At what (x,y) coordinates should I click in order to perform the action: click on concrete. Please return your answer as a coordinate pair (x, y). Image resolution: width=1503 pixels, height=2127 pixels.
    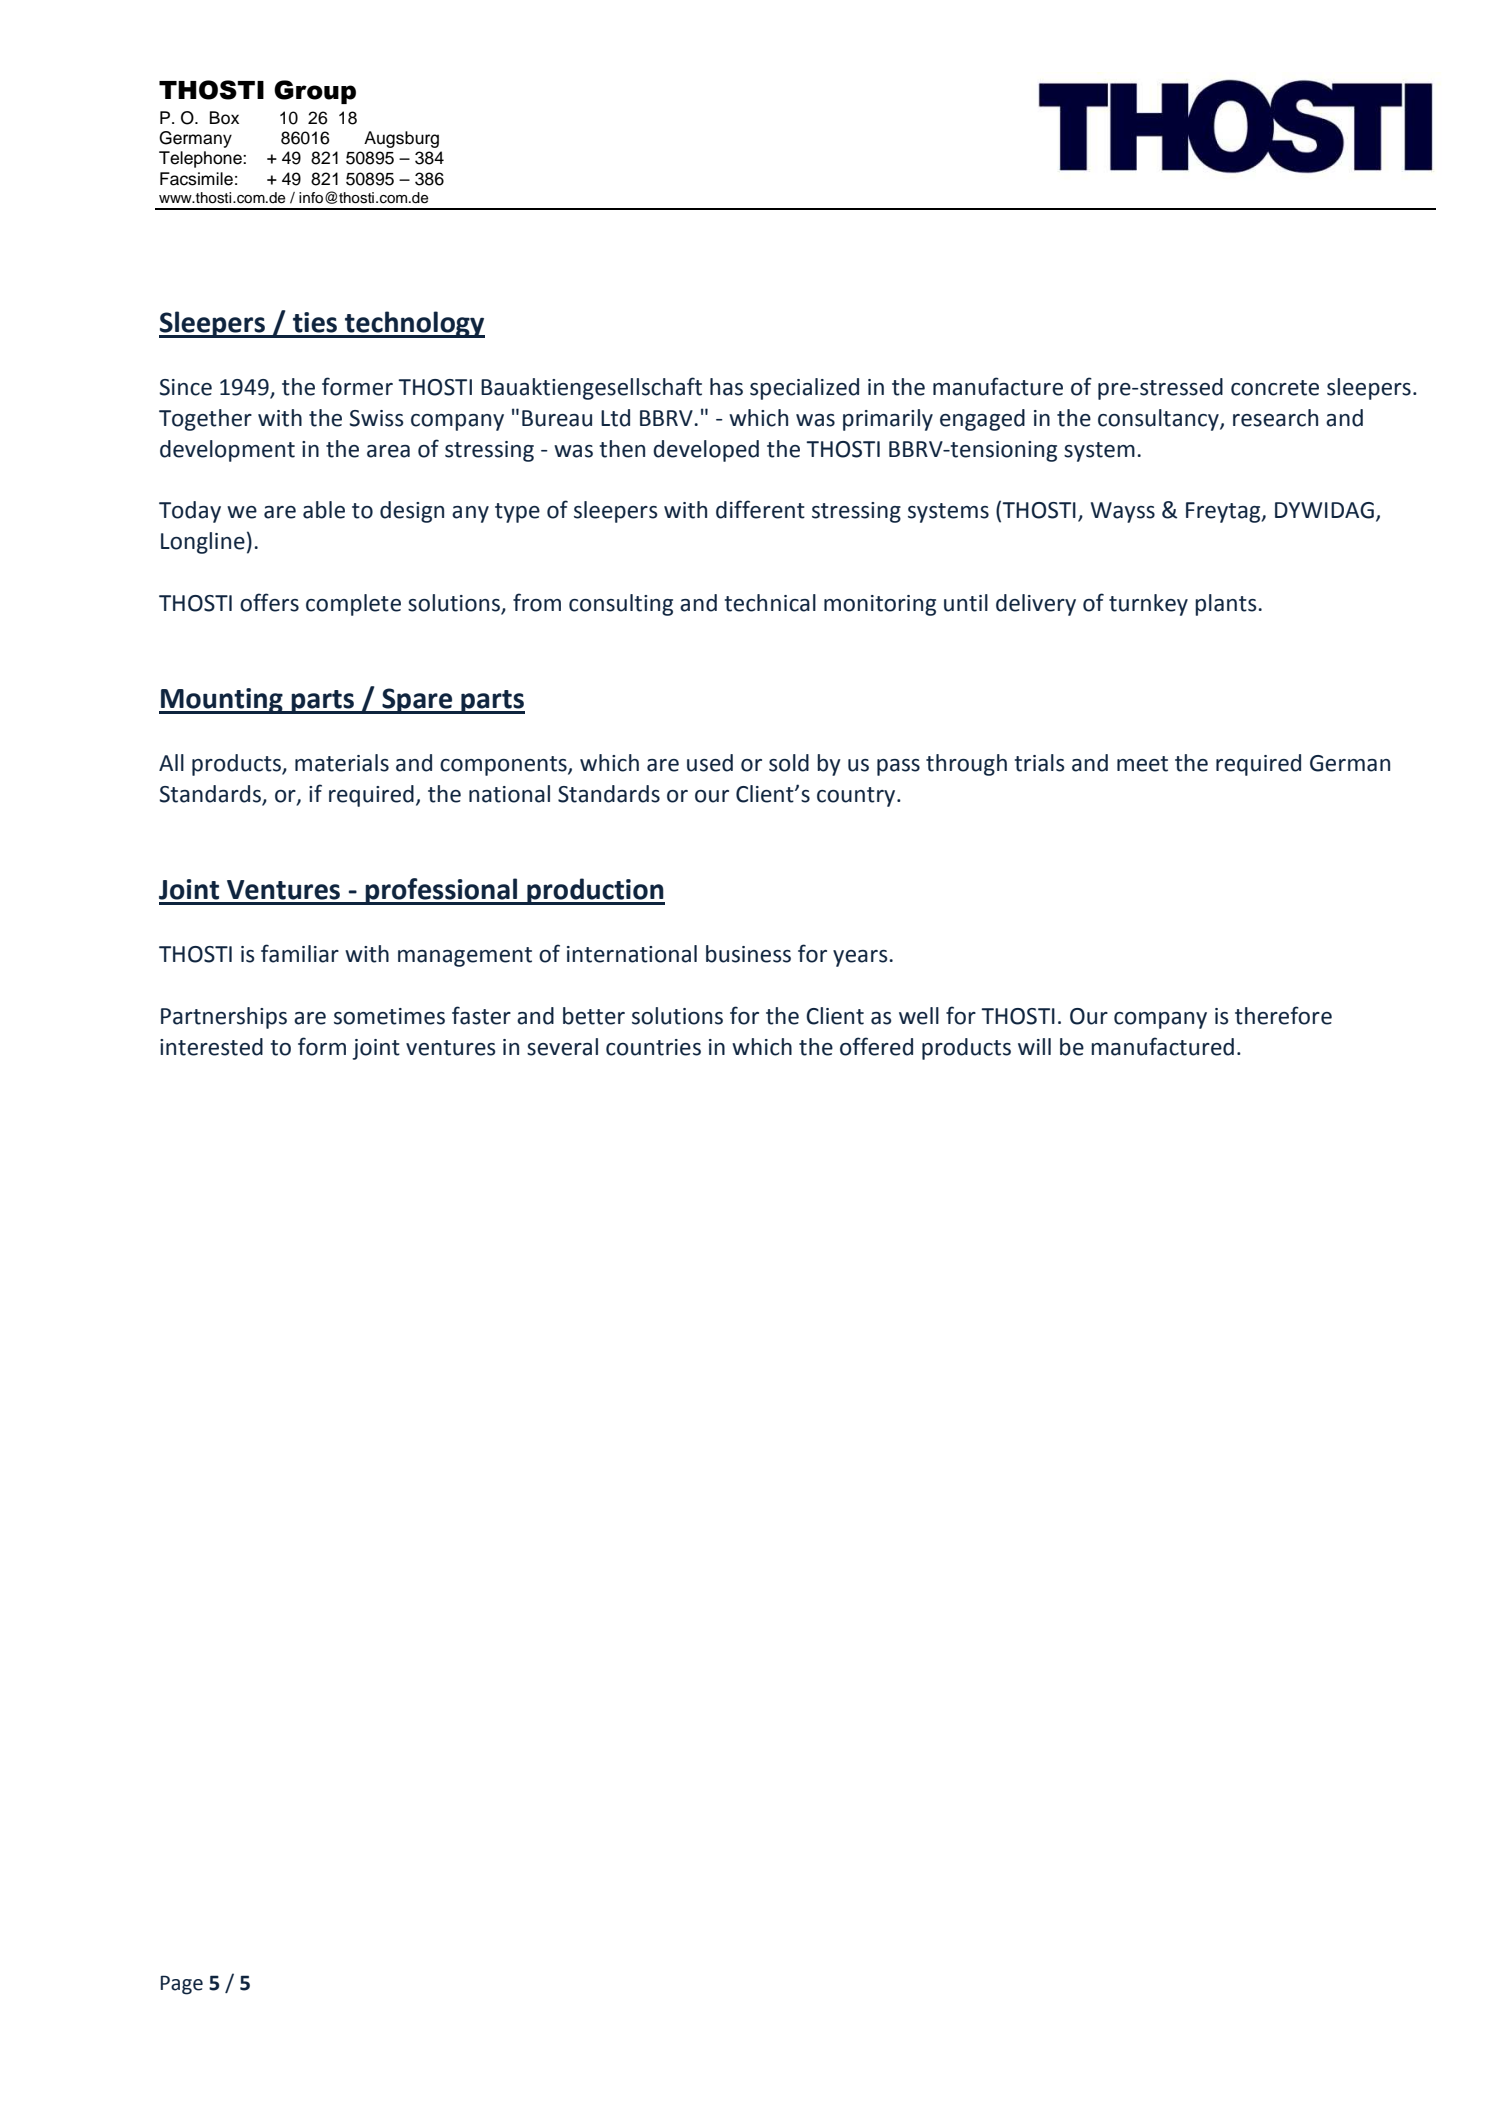
    Looking at the image, I should click on (1275, 388).
